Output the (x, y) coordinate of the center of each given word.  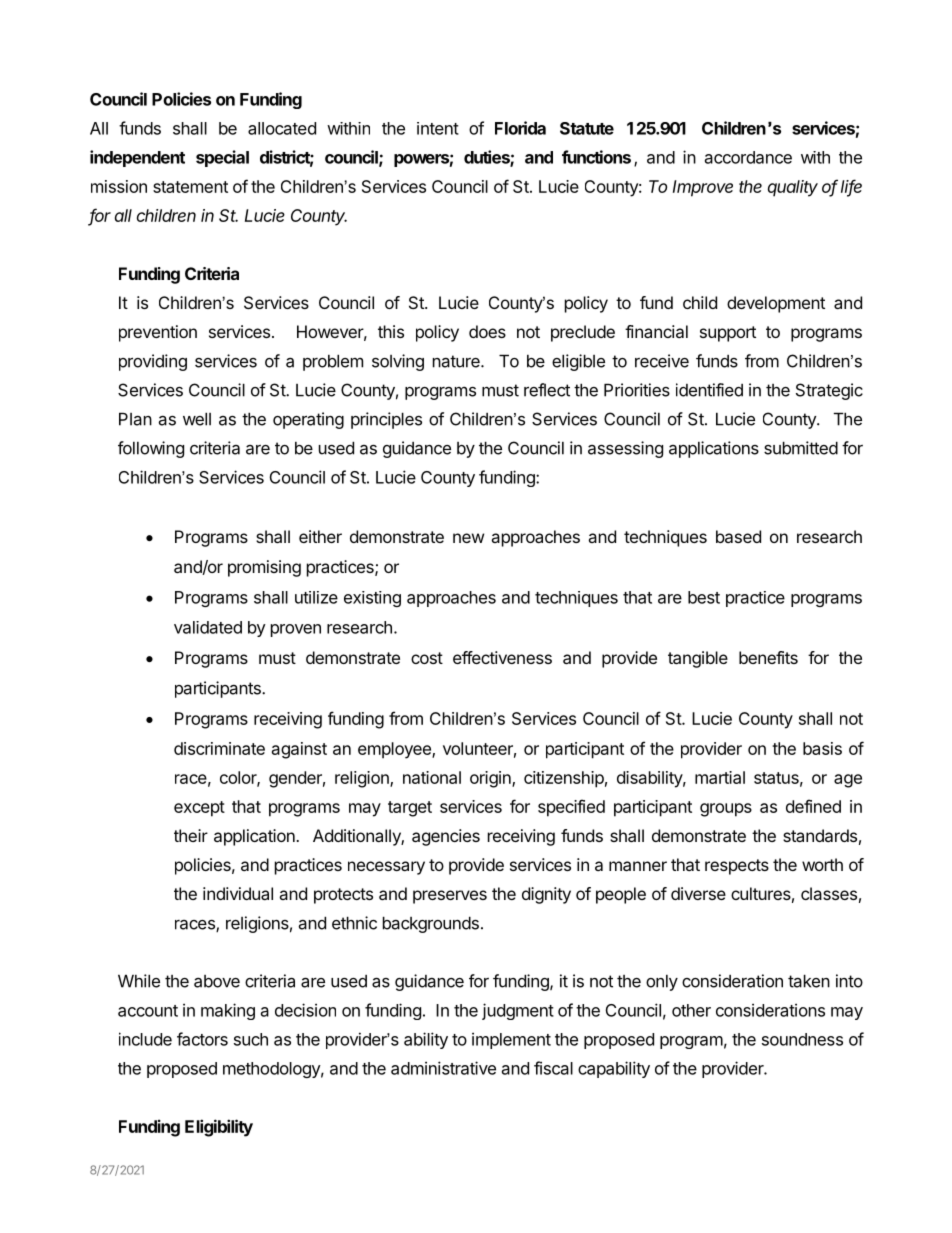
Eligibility (219, 1128)
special (222, 158)
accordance (748, 157)
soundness (802, 1039)
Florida (520, 128)
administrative (443, 1068)
